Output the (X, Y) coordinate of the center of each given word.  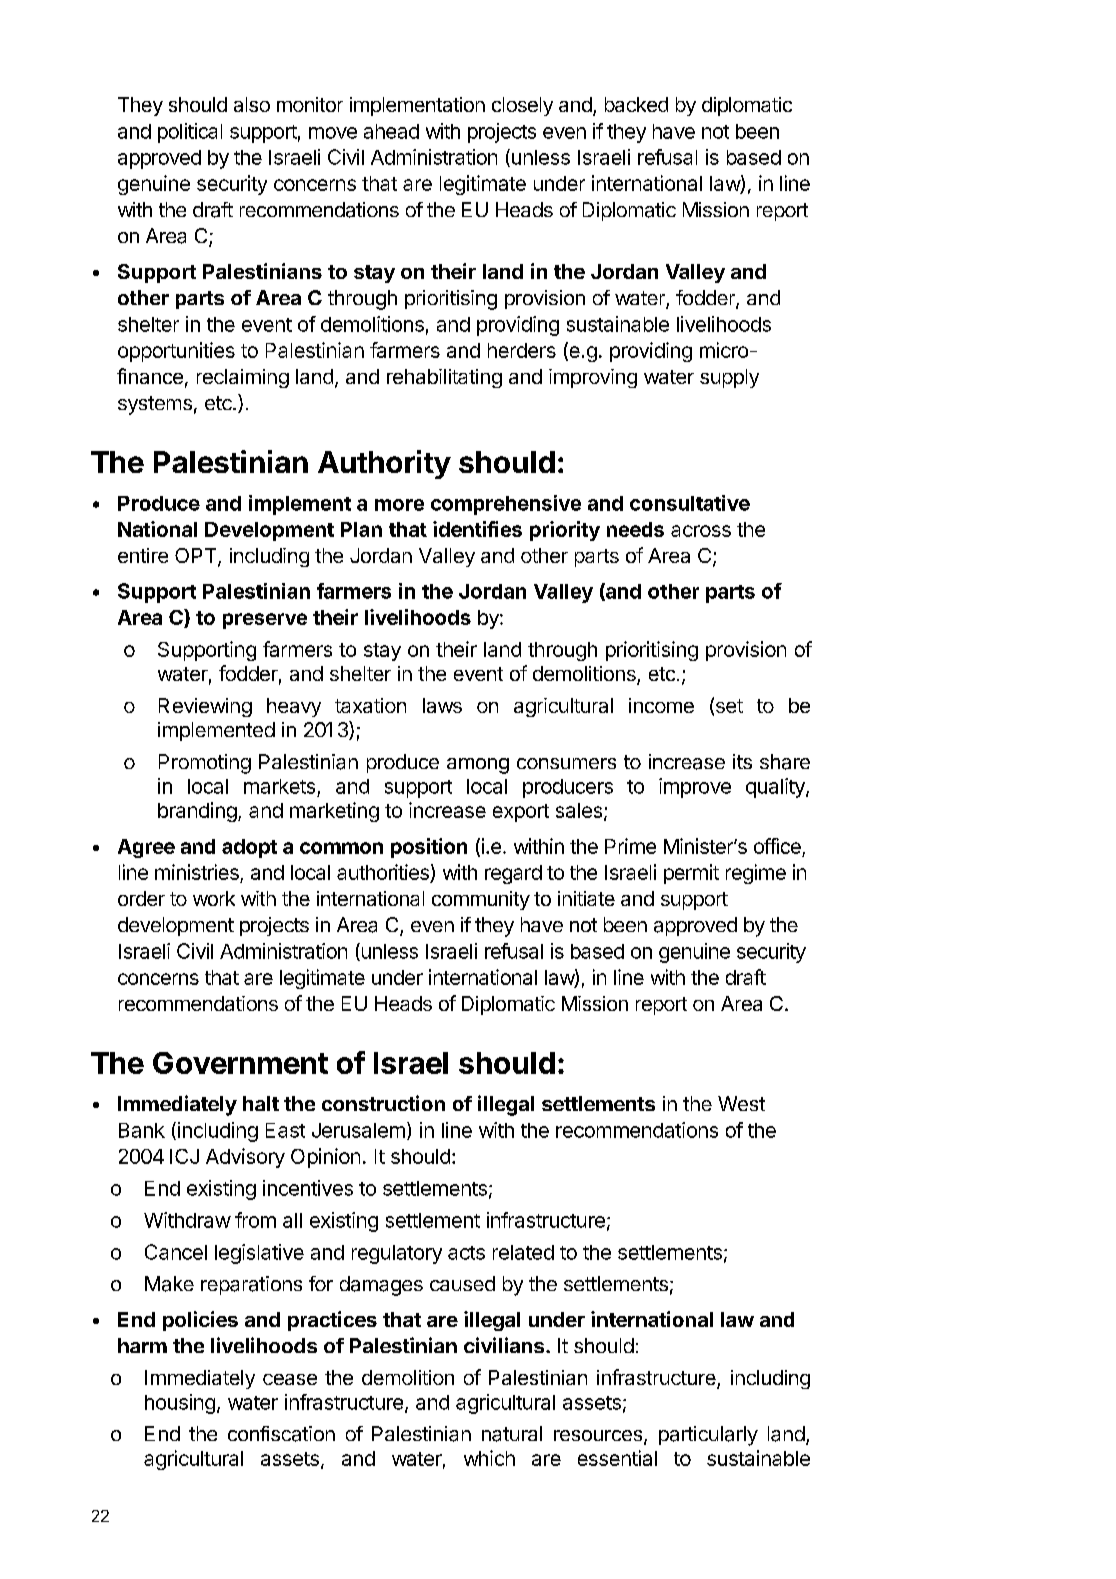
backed (636, 104)
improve (695, 788)
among (478, 766)
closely (522, 106)
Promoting (205, 764)
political (190, 133)
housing (180, 1404)
